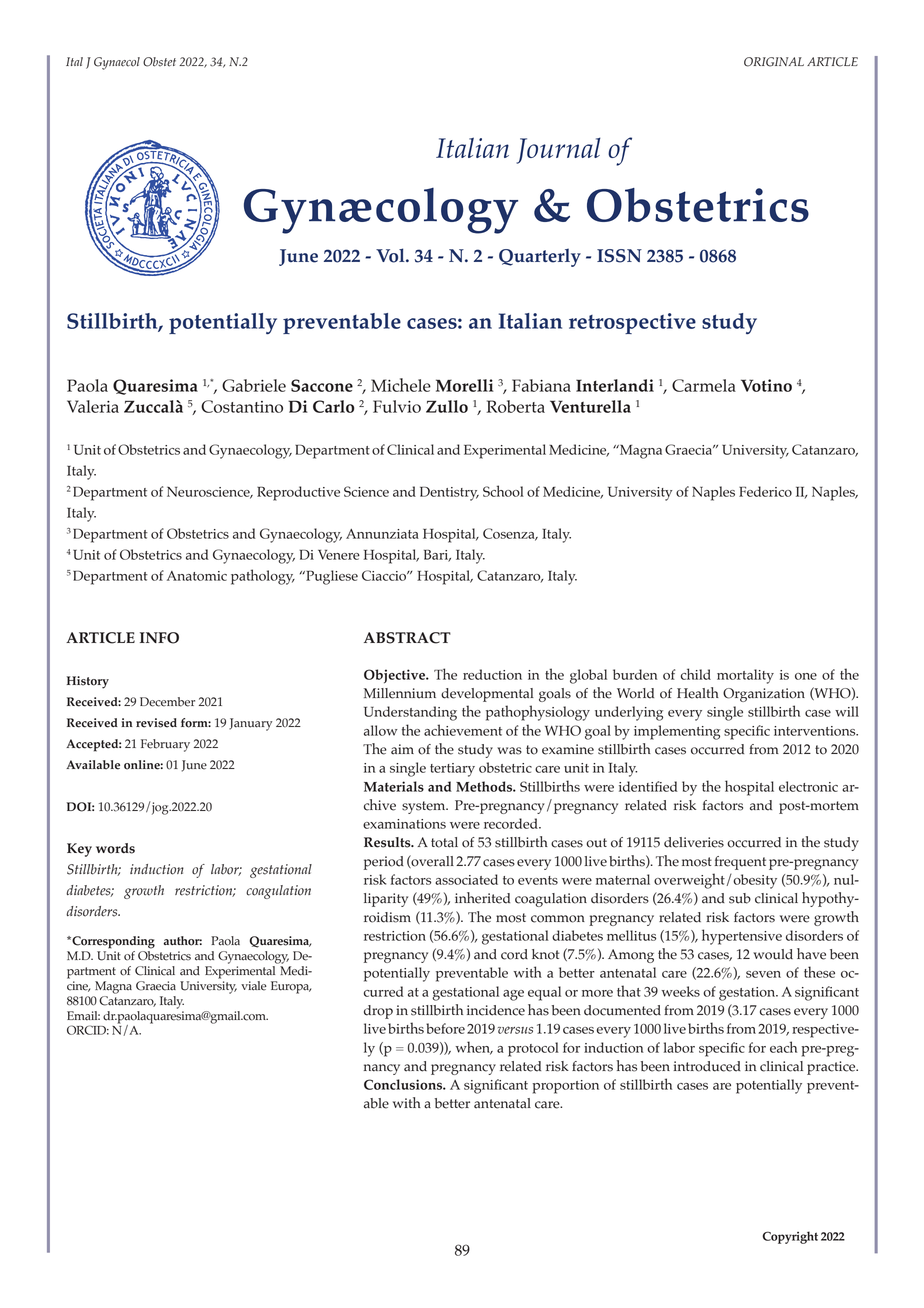  What do you see at coordinates (765, 491) in the screenshot?
I see `Federico` at bounding box center [765, 491].
